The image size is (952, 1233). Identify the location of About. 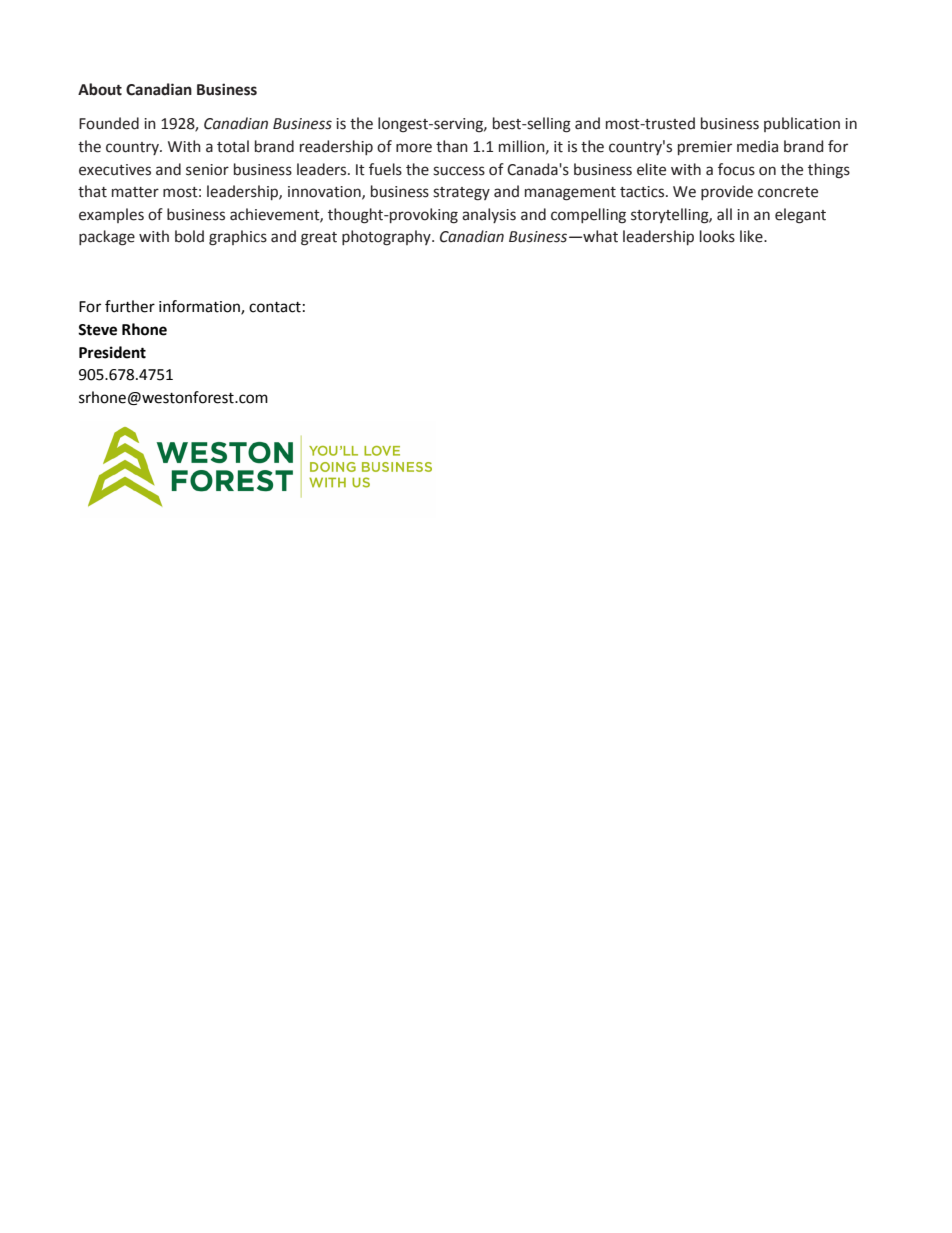
(100, 89).
